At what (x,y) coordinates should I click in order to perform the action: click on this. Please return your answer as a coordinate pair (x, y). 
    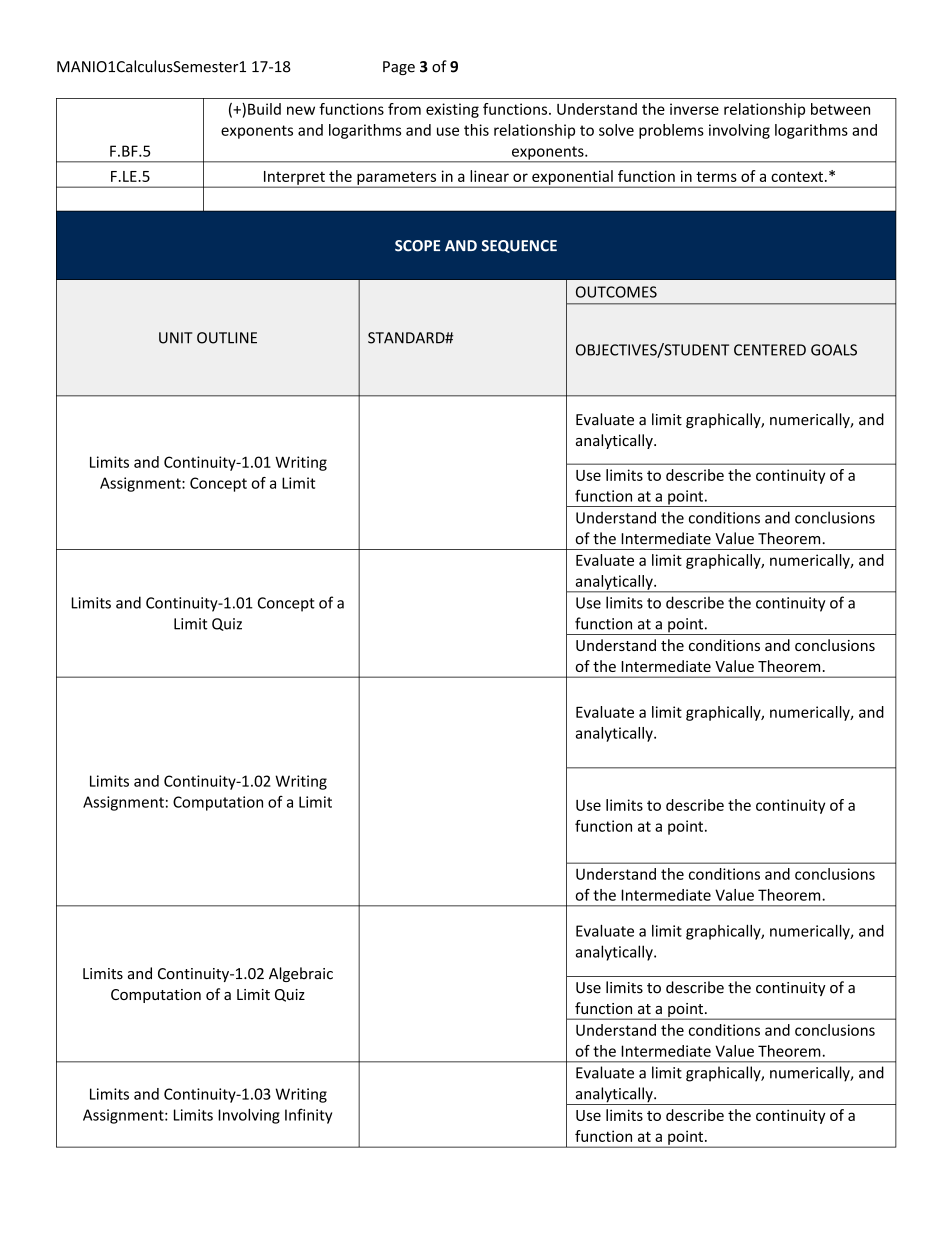
    Looking at the image, I should click on (476, 130).
